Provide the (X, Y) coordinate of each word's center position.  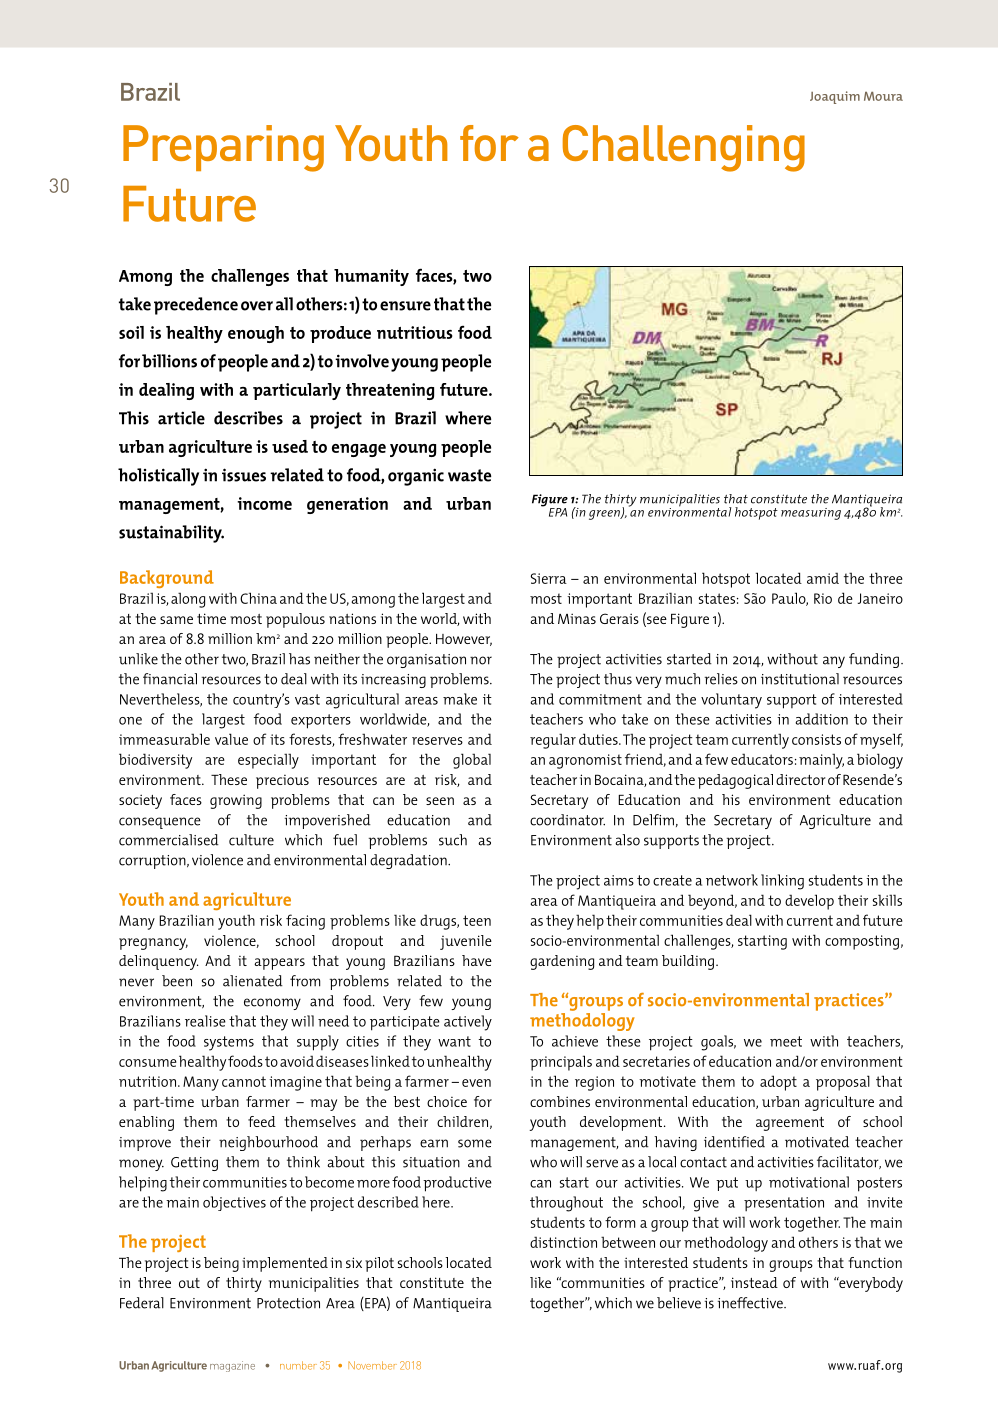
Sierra (549, 578)
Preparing (223, 148)
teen (477, 920)
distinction (563, 1242)
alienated (253, 981)
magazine (232, 1366)
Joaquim (835, 97)
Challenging (684, 148)
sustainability (171, 534)
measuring (811, 514)
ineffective (751, 1303)
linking (782, 882)
